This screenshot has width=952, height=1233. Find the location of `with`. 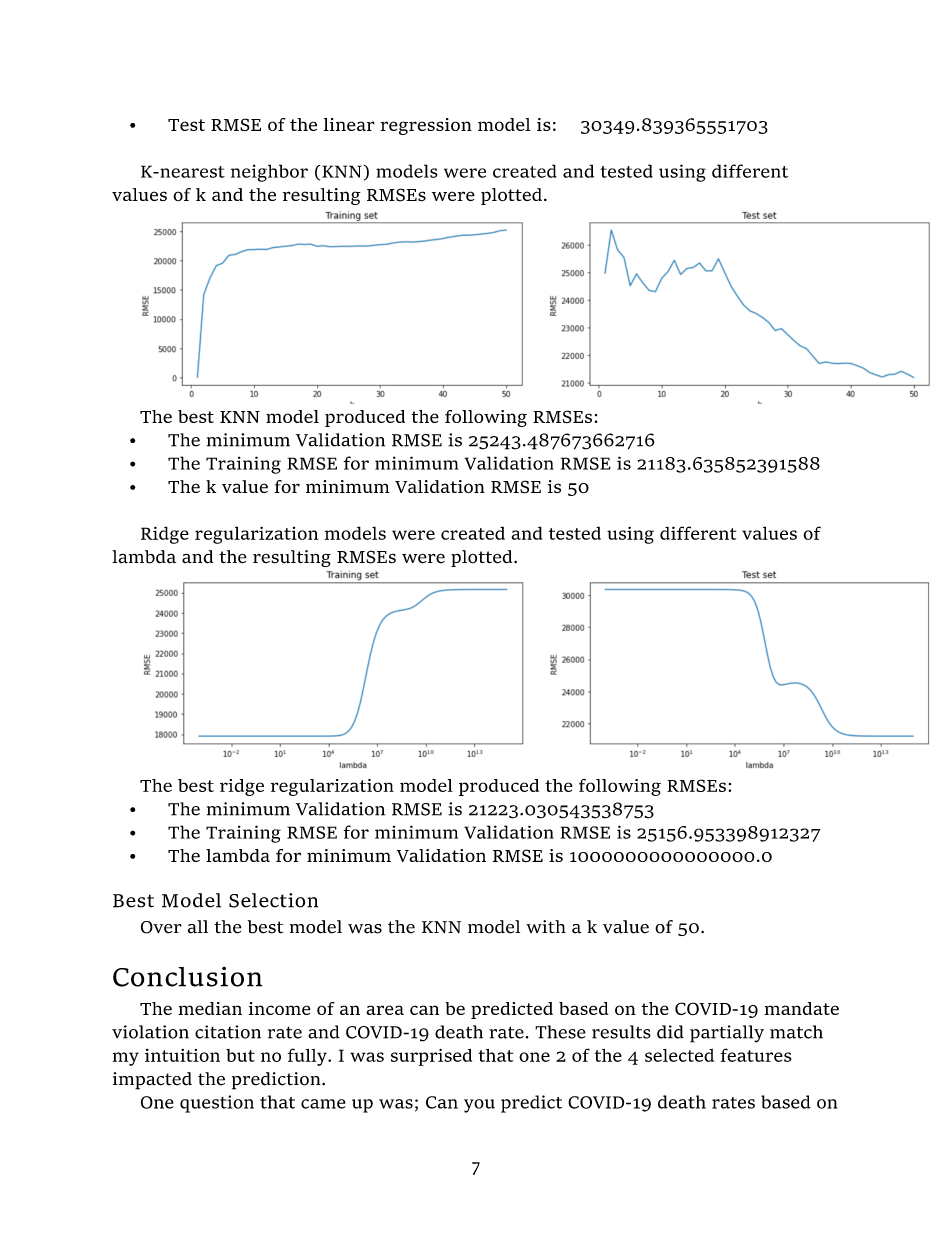

with is located at coordinates (546, 926).
